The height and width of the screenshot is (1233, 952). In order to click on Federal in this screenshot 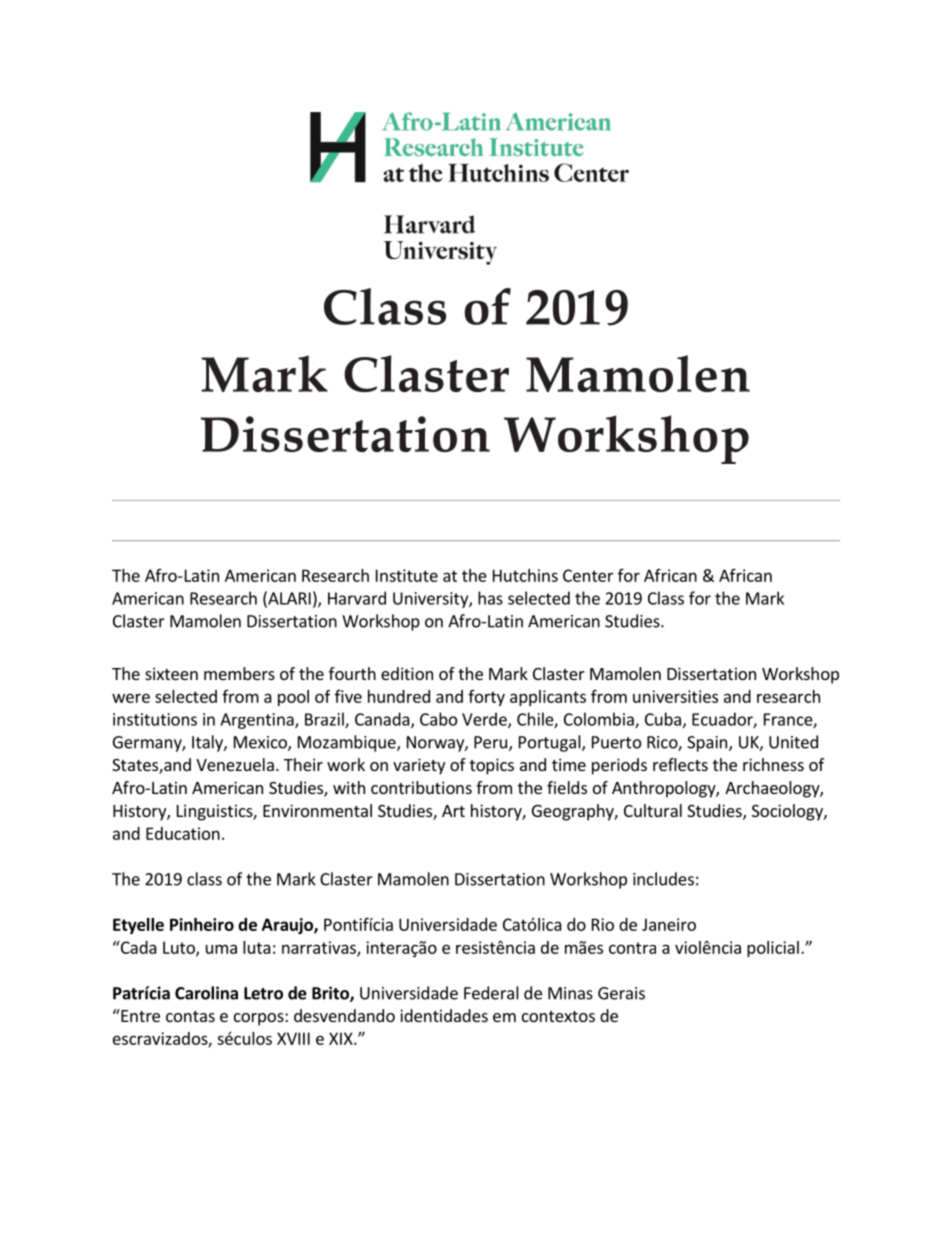, I will do `click(491, 993)`.
